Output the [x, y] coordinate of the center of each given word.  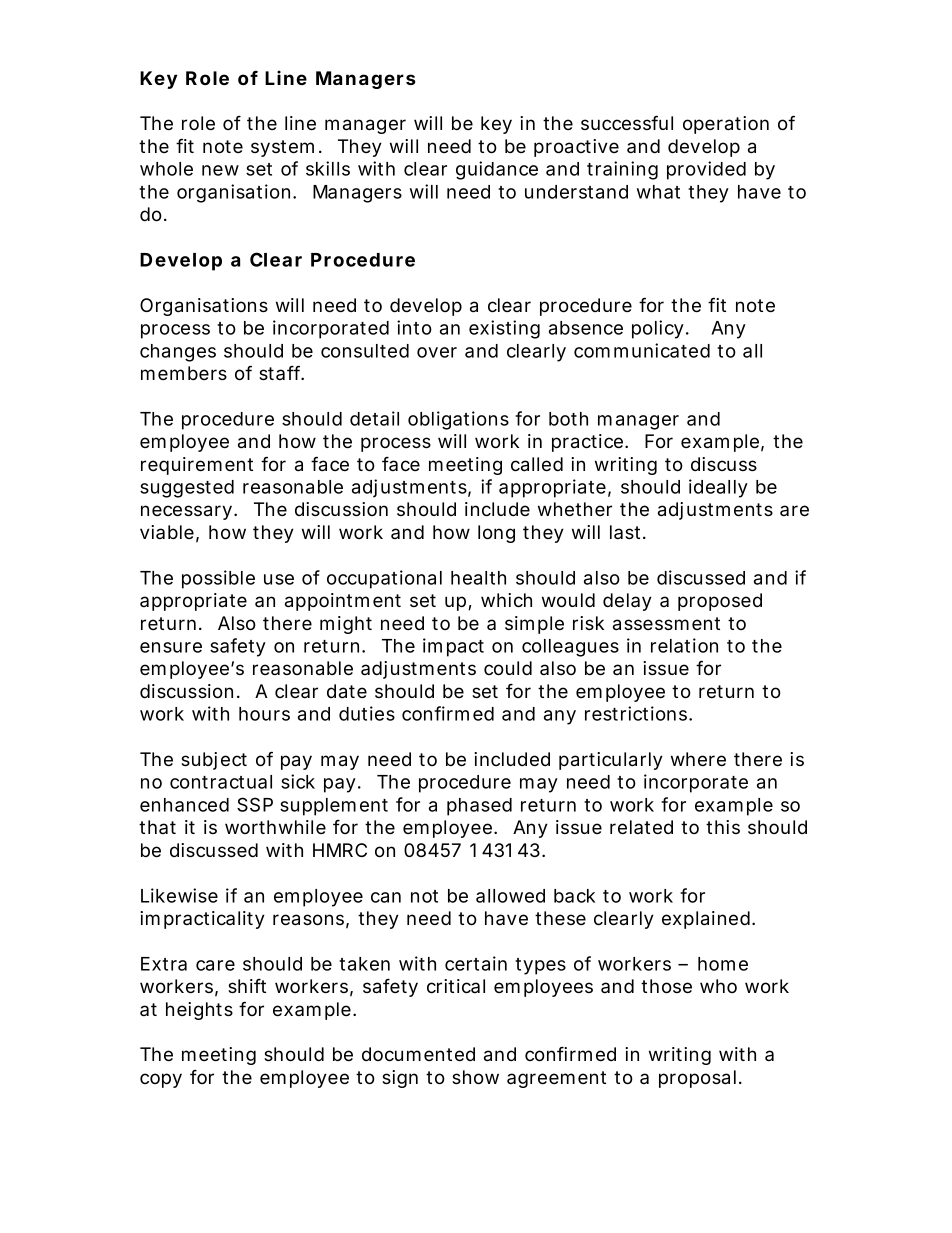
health [478, 578]
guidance [497, 170]
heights [199, 1011]
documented [418, 1054]
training [622, 170]
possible [218, 579]
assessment [666, 624]
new [220, 170]
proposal [697, 1079]
